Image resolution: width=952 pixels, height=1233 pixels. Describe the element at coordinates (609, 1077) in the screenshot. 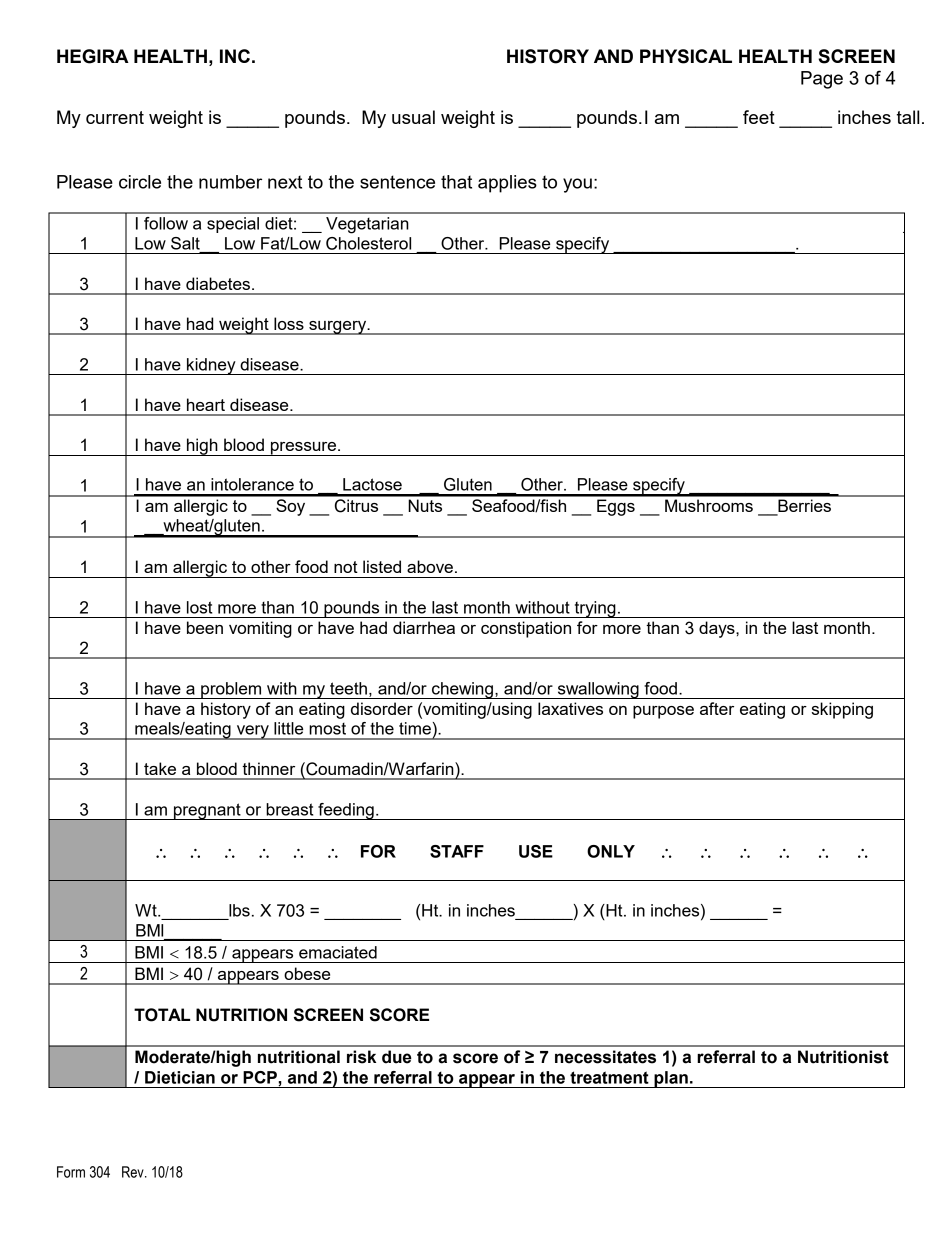

I see `treatment` at that location.
